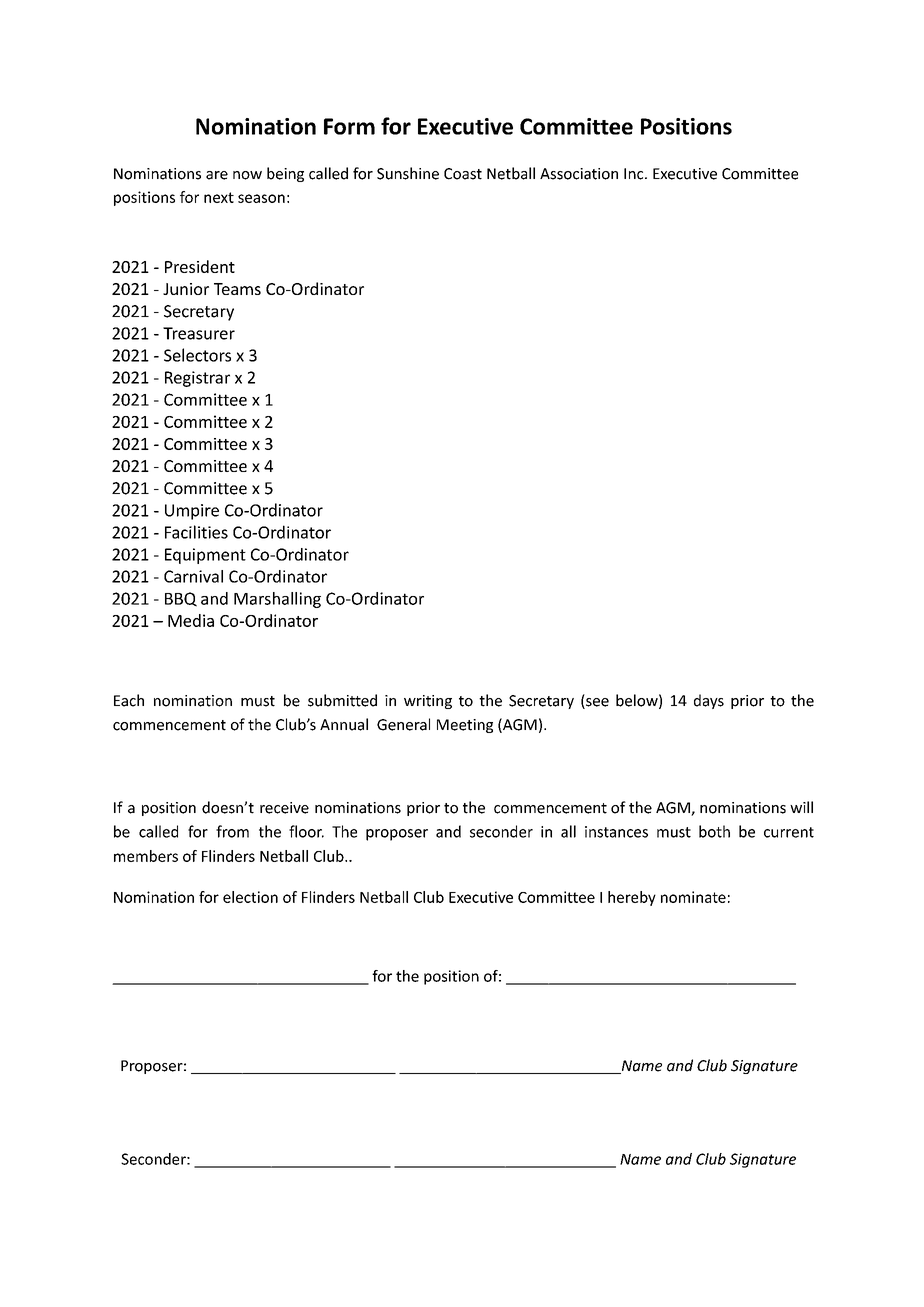 The height and width of the page is (1307, 924). Describe the element at coordinates (635, 174) in the page. I see `Inc` at that location.
